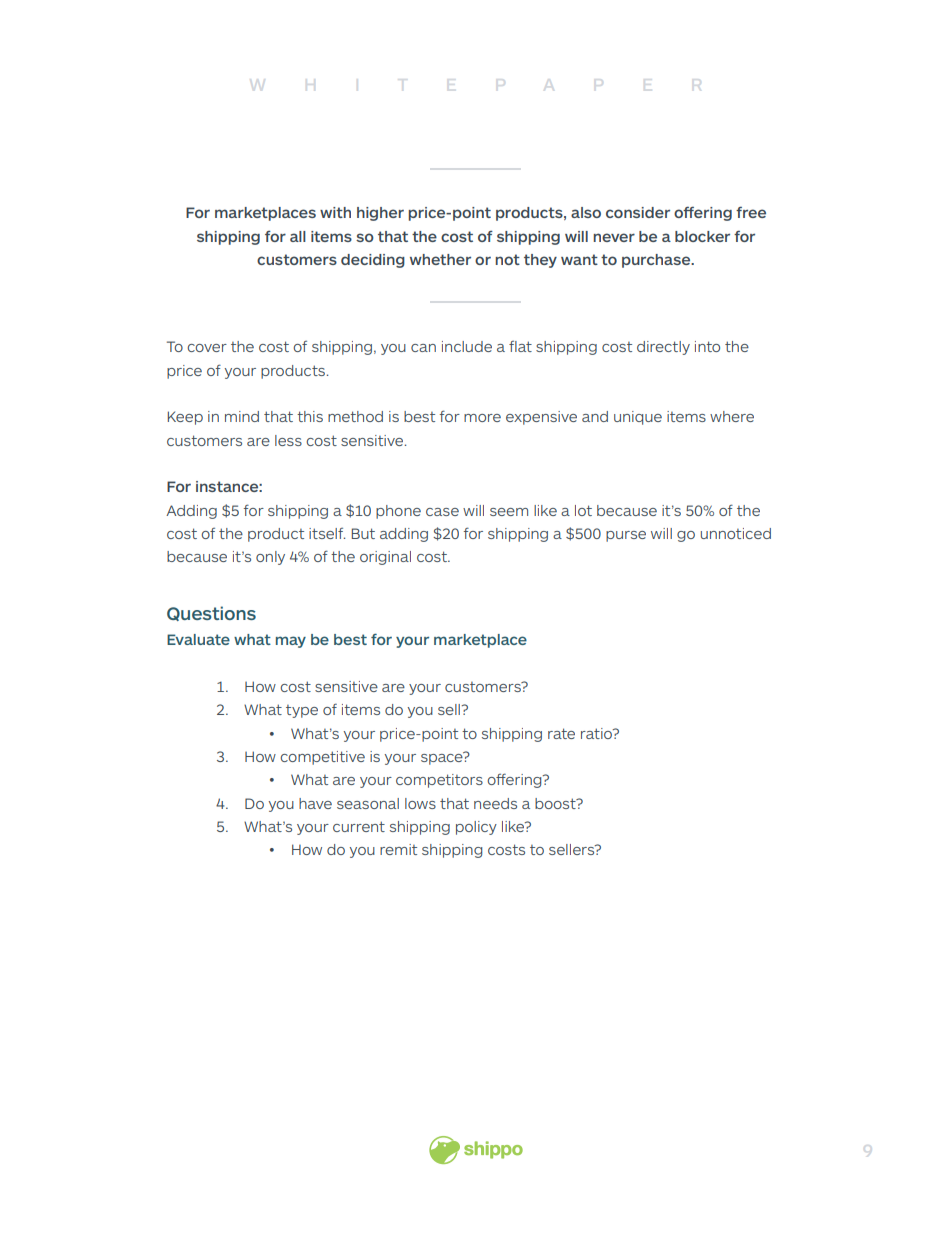 The width and height of the document is (952, 1233). Describe the element at coordinates (476, 828) in the document. I see `policy` at that location.
